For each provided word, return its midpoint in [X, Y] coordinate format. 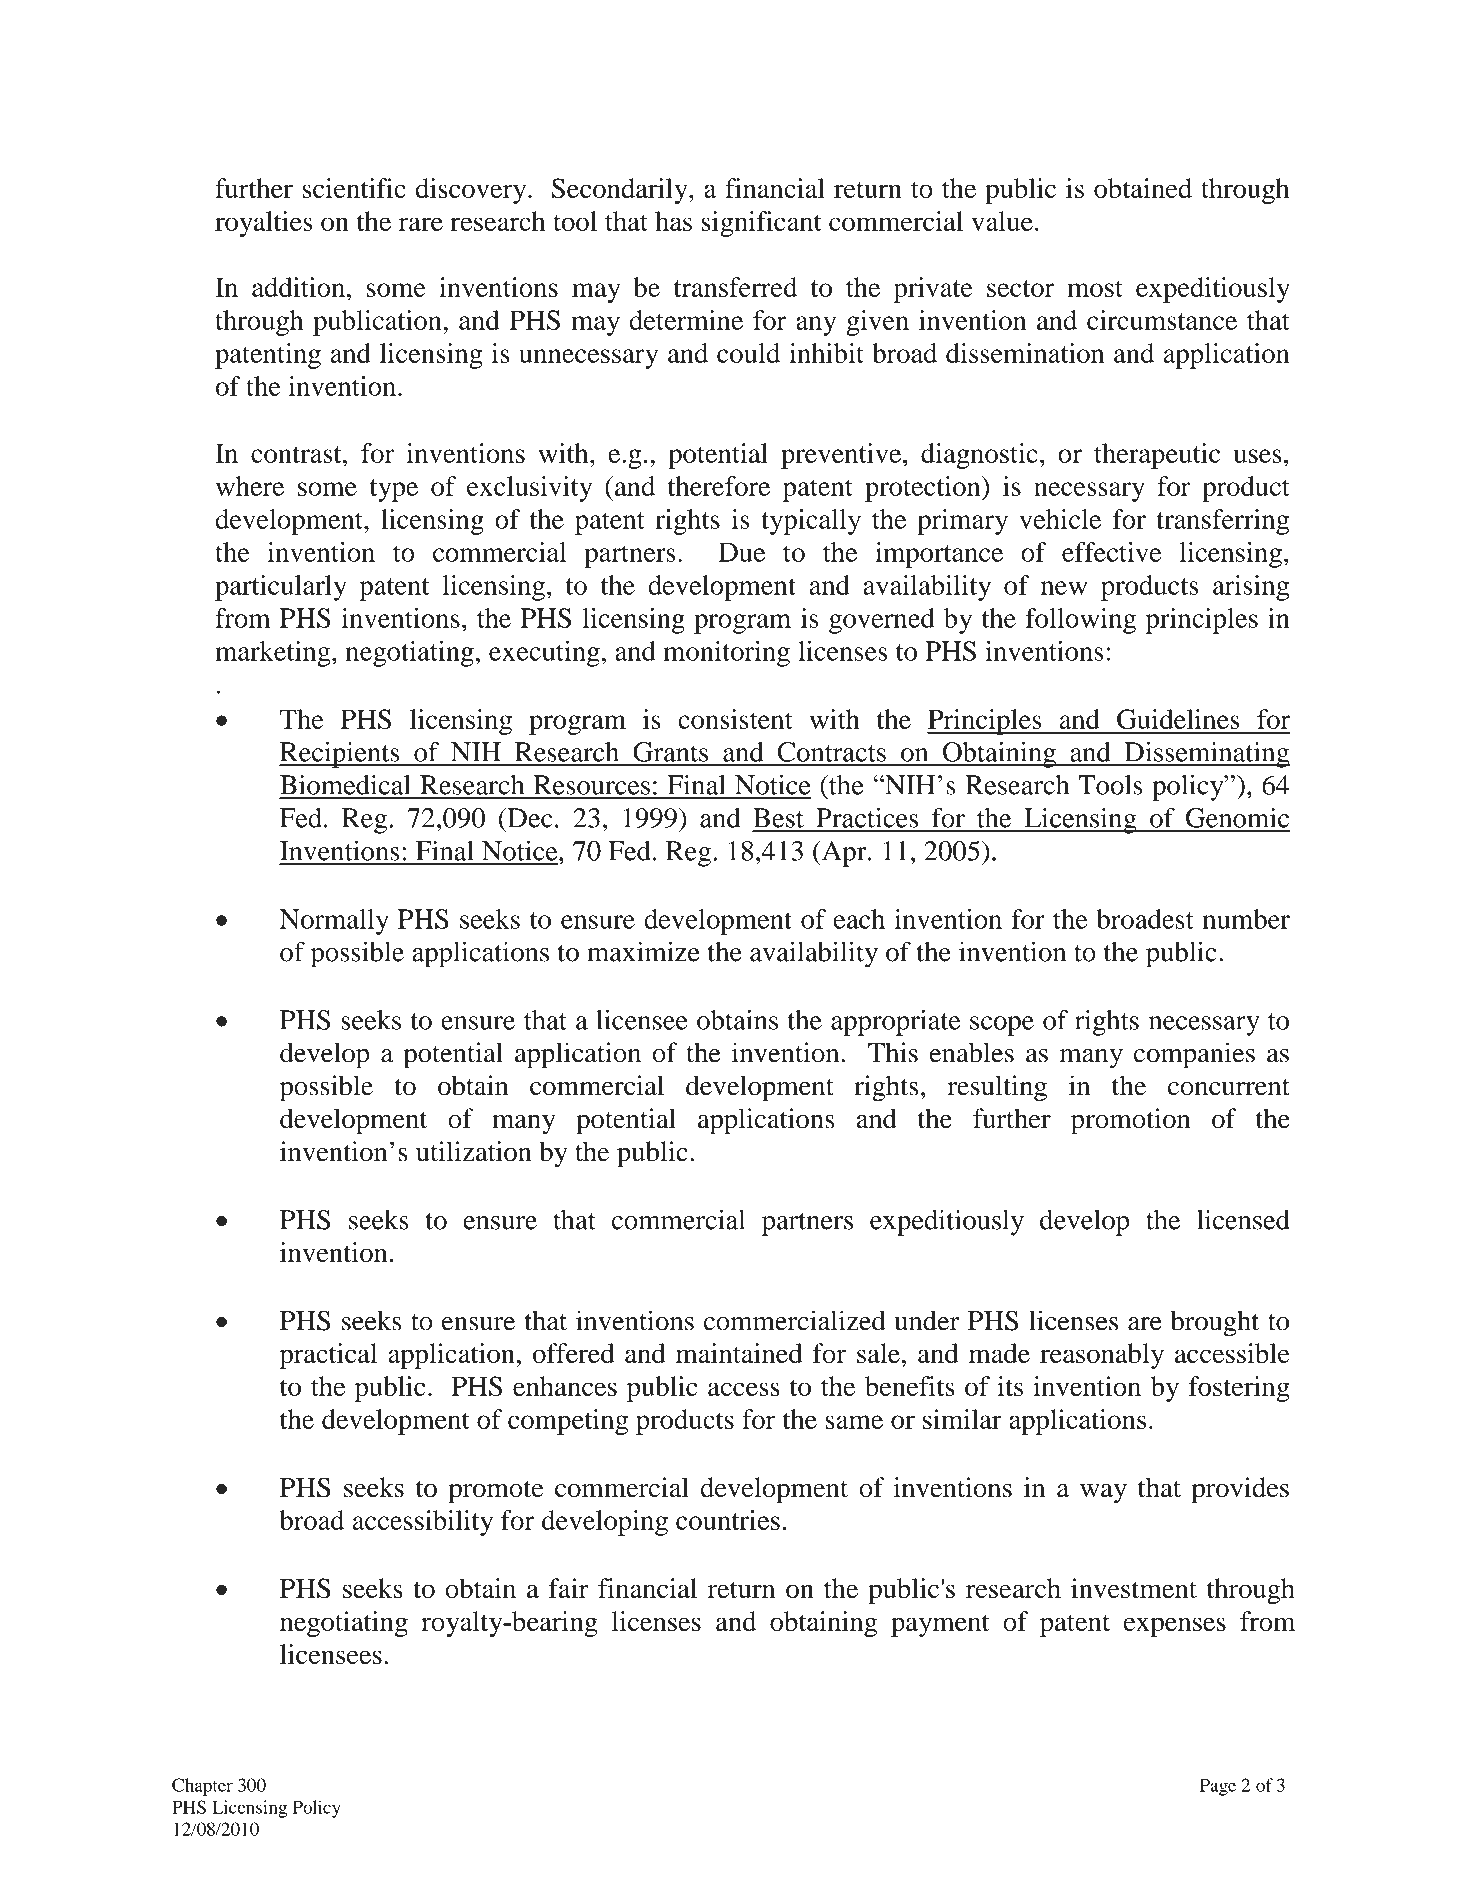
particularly [281, 588]
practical [328, 1356]
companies [1194, 1055]
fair [569, 1588]
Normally [334, 922]
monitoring [726, 654]
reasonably [1102, 1356]
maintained [739, 1353]
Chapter [202, 1787]
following [1081, 621]
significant [761, 224]
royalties [263, 224]
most [1095, 288]
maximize [643, 951]
